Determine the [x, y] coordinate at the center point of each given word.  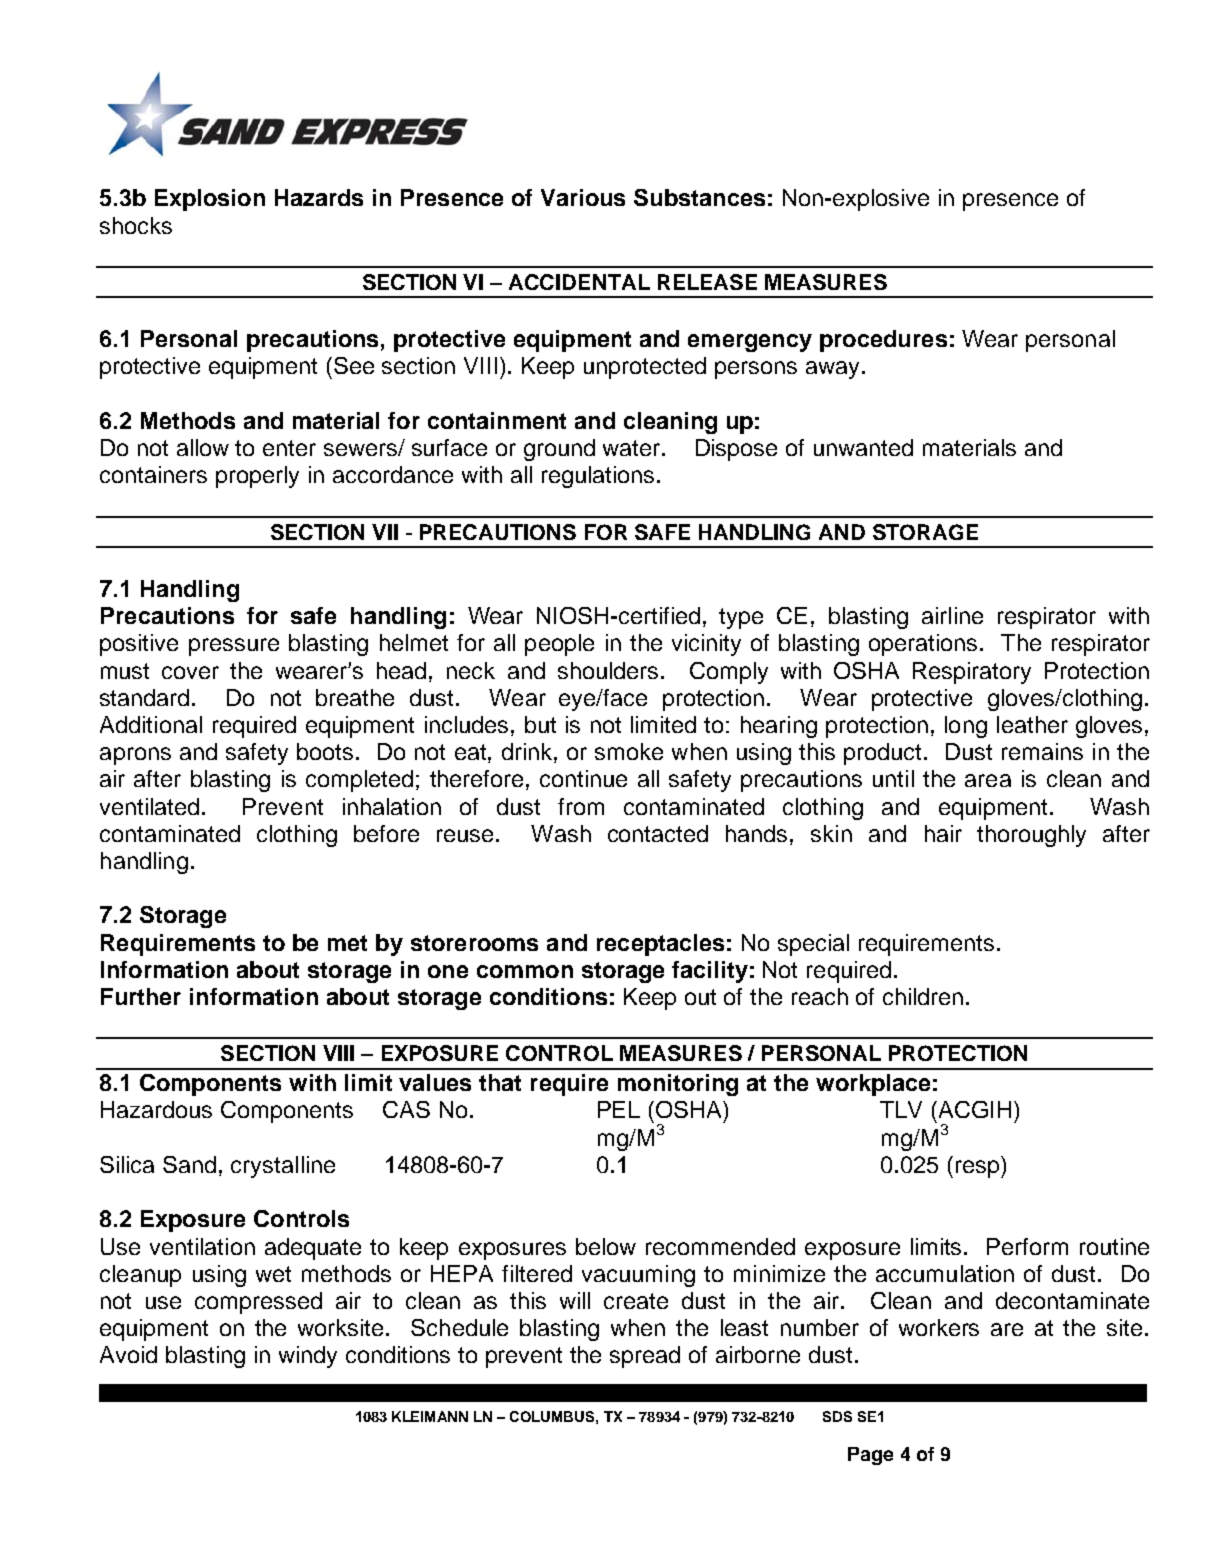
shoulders [608, 670]
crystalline [283, 1167]
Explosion [210, 200]
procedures [883, 341]
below [606, 1246]
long [966, 727]
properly [257, 477]
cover [190, 672]
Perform [1027, 1246]
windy [308, 1357]
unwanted [863, 447]
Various [583, 197]
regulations [598, 477]
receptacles [660, 945]
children [923, 996]
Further [141, 996]
